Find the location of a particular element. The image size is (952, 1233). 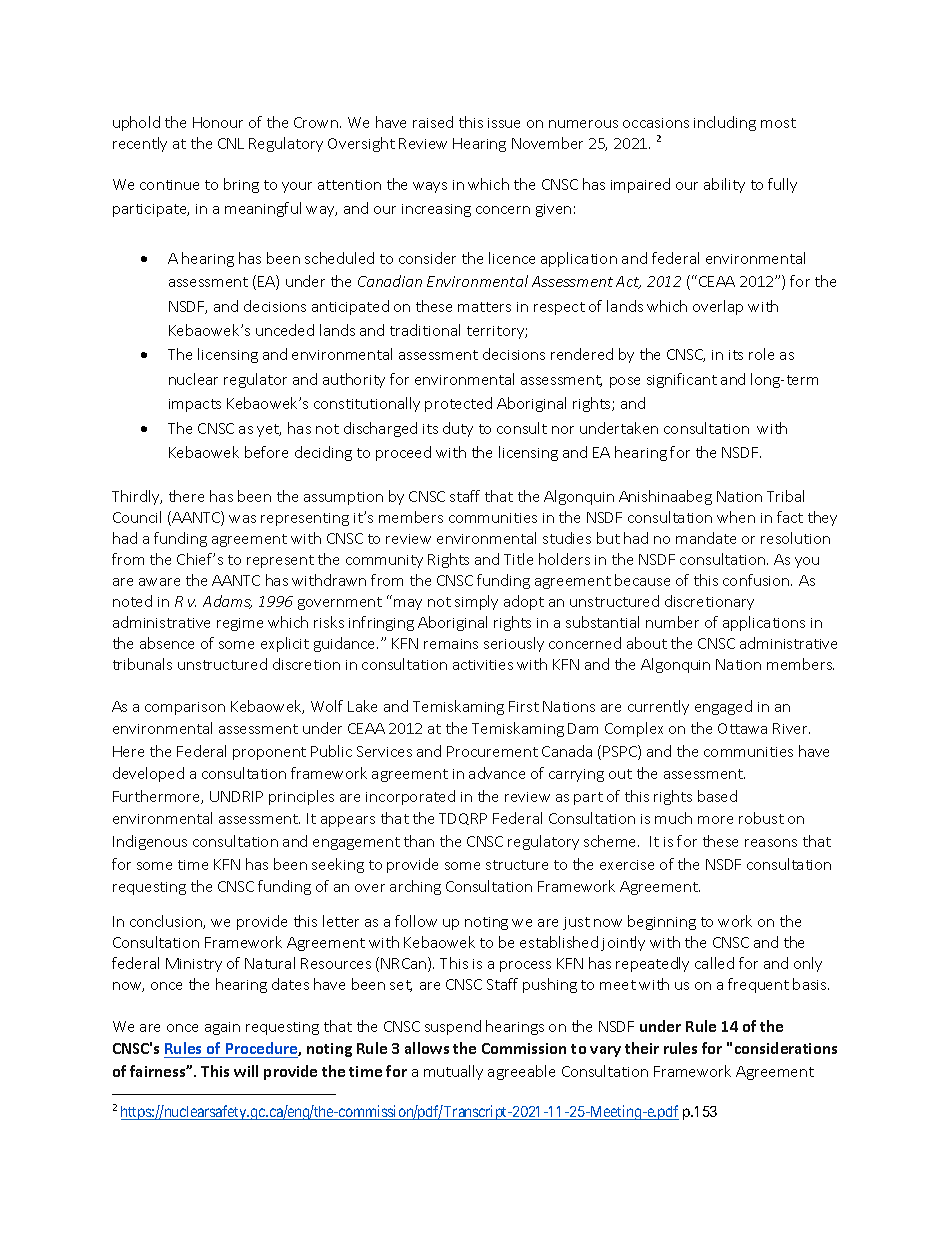

again is located at coordinates (222, 1028).
